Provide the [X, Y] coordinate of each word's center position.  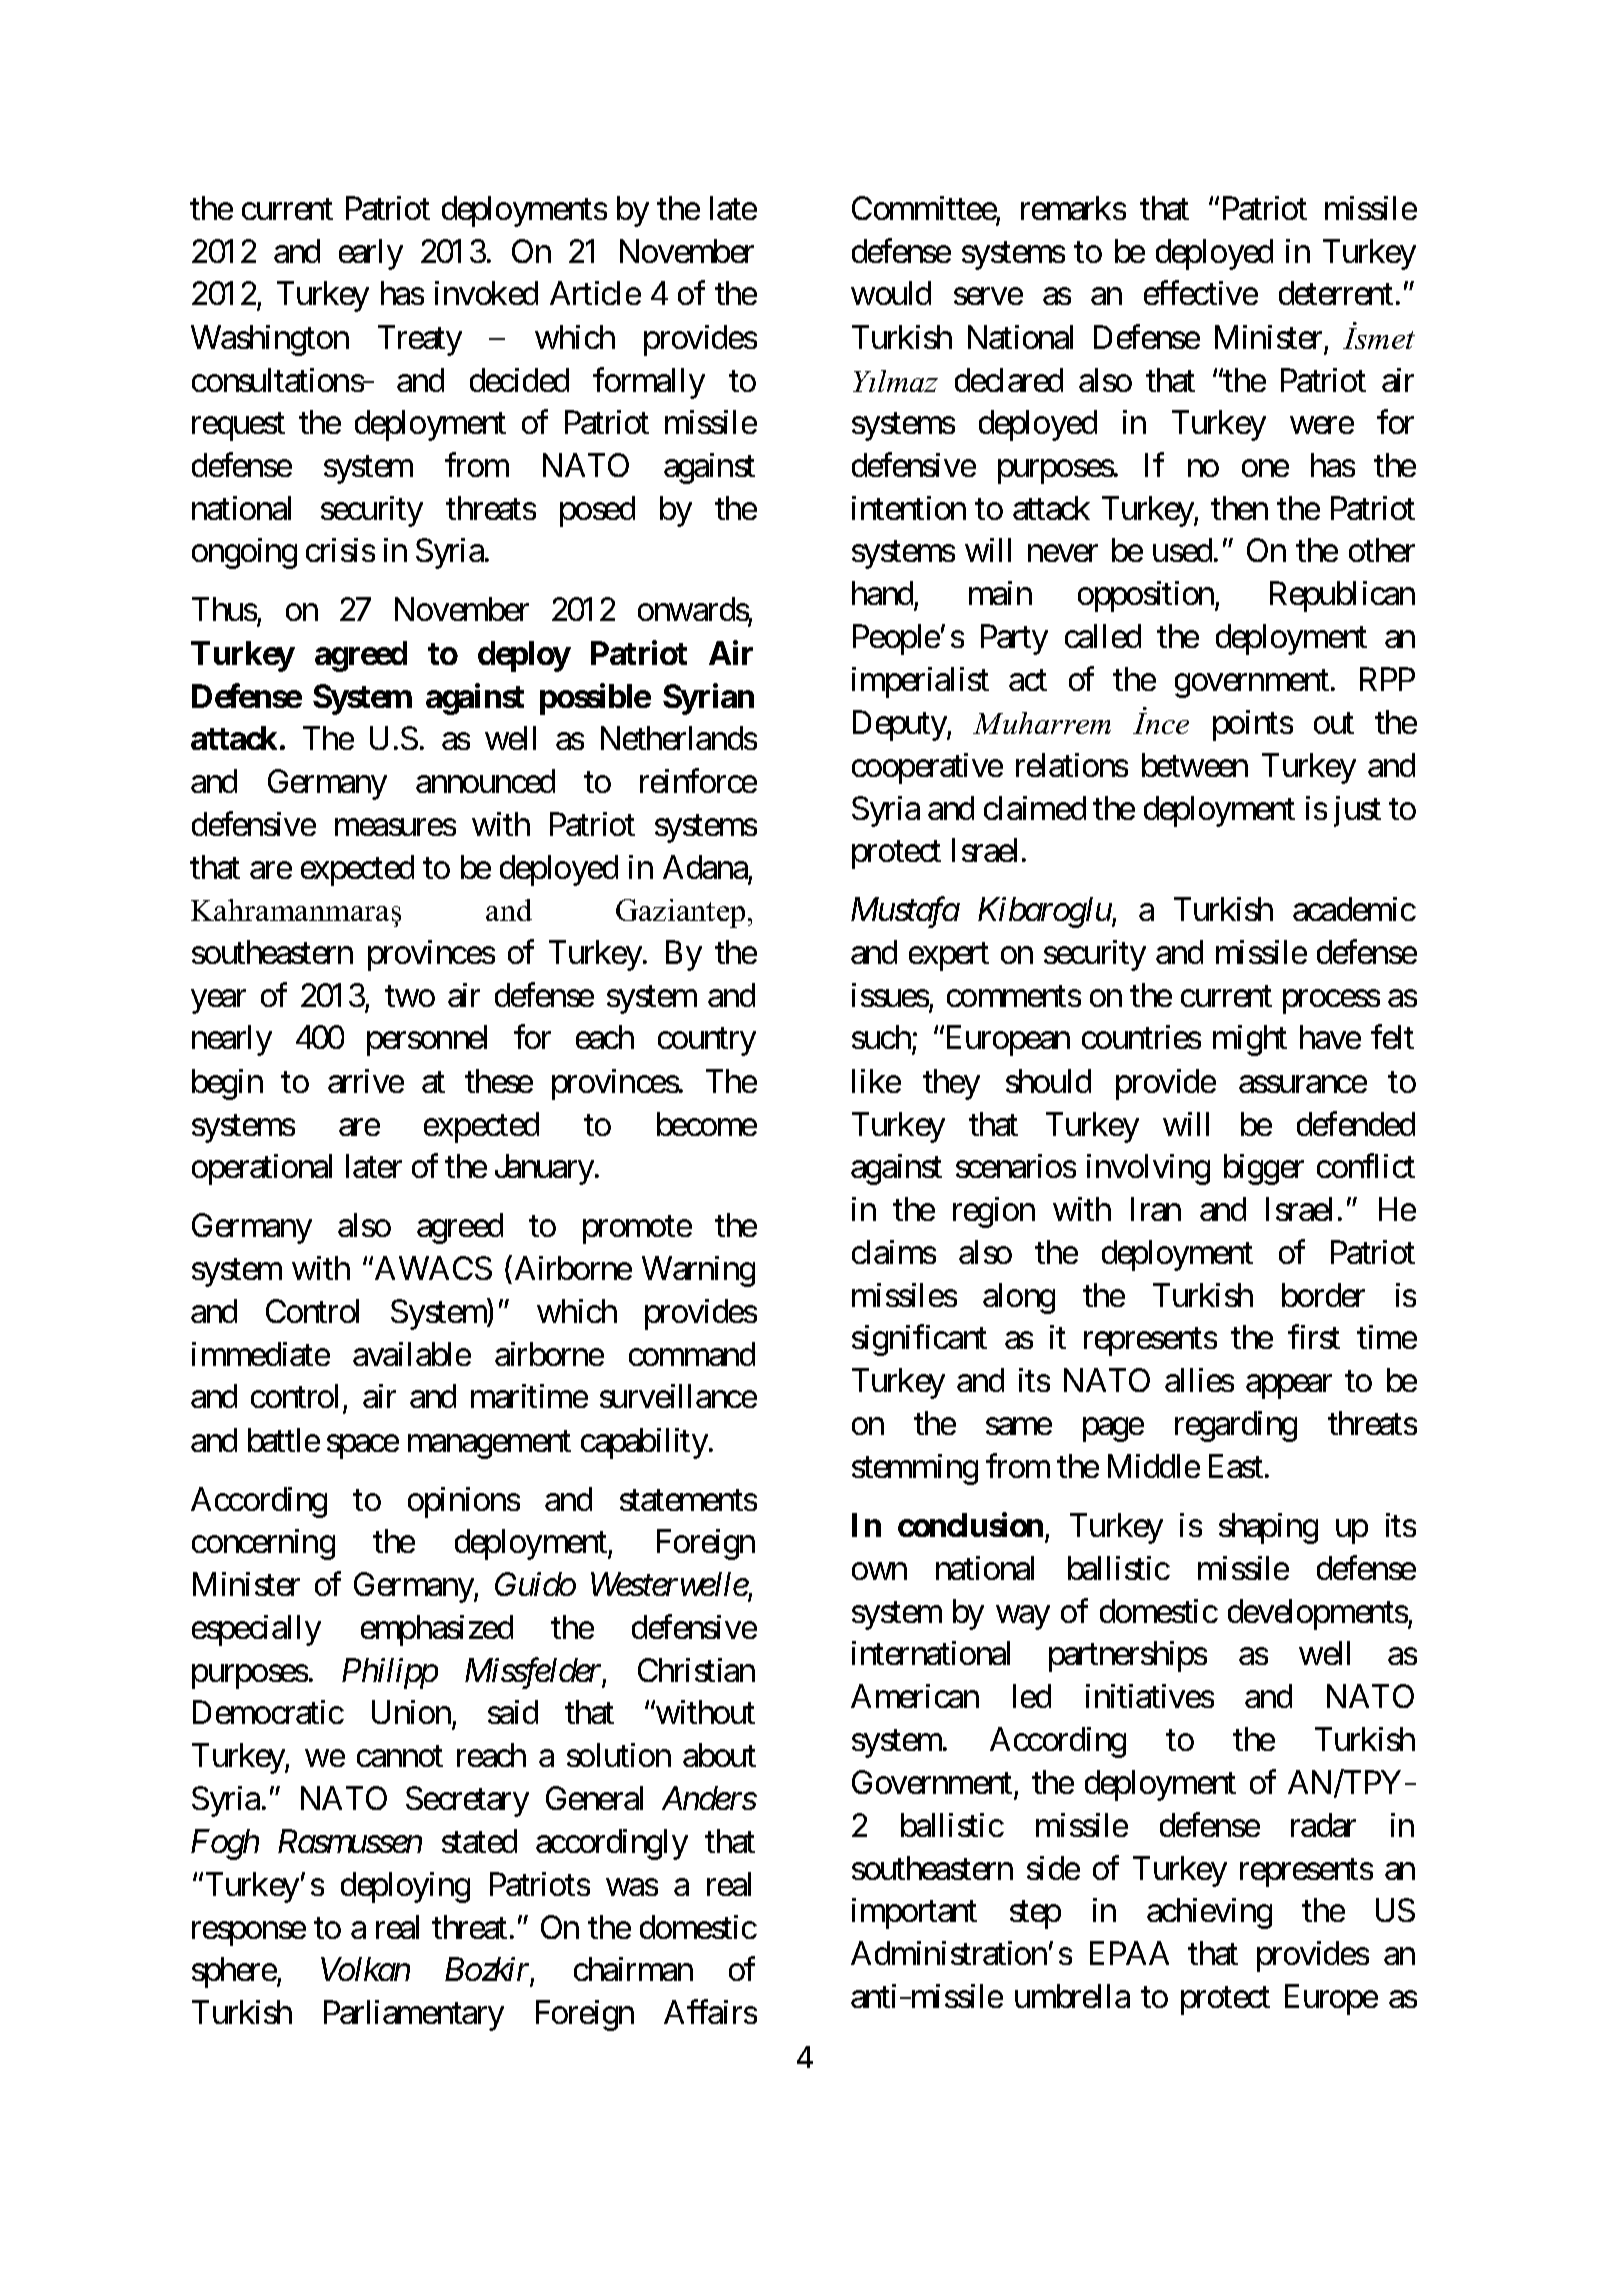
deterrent [1336, 293]
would [891, 293]
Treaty [420, 340]
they [951, 1084]
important [914, 1913]
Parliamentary [414, 2015]
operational [262, 1169]
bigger [1264, 1169]
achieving [1209, 1913]
